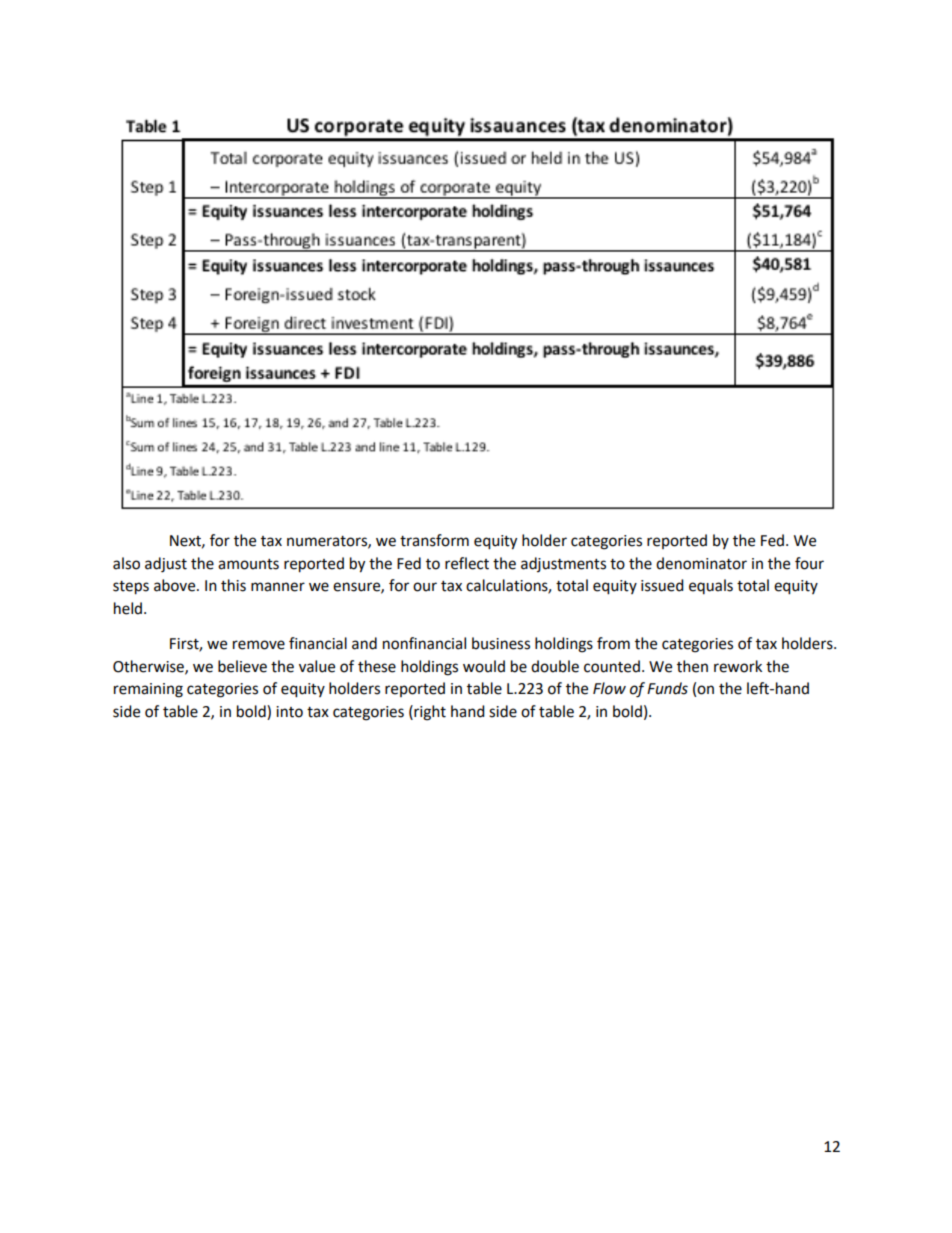 The height and width of the page is (1233, 952). Describe the element at coordinates (289, 712) in the page. I see `into` at that location.
